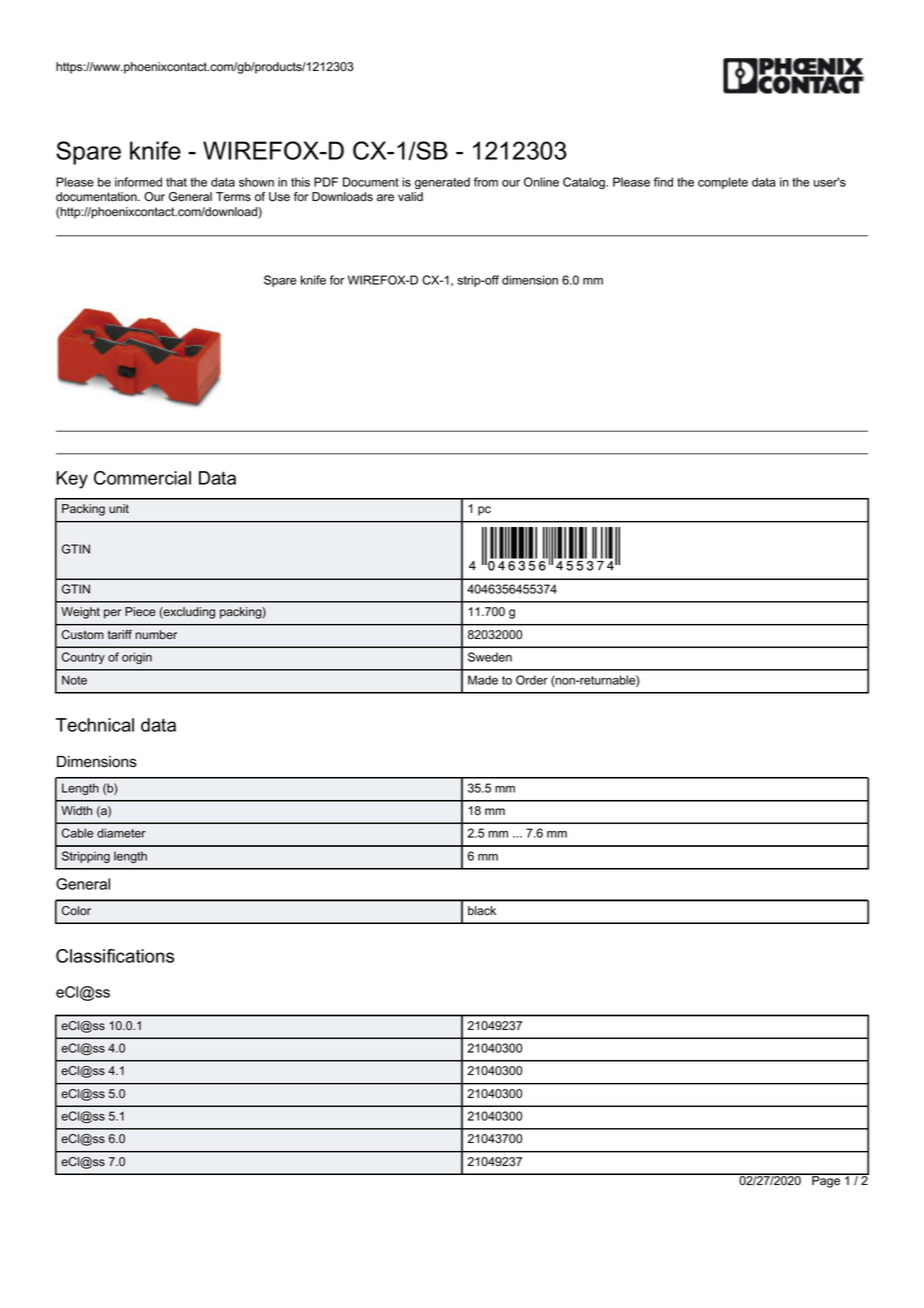 The height and width of the document is (1308, 924). Describe the element at coordinates (176, 182) in the document. I see `that` at that location.
